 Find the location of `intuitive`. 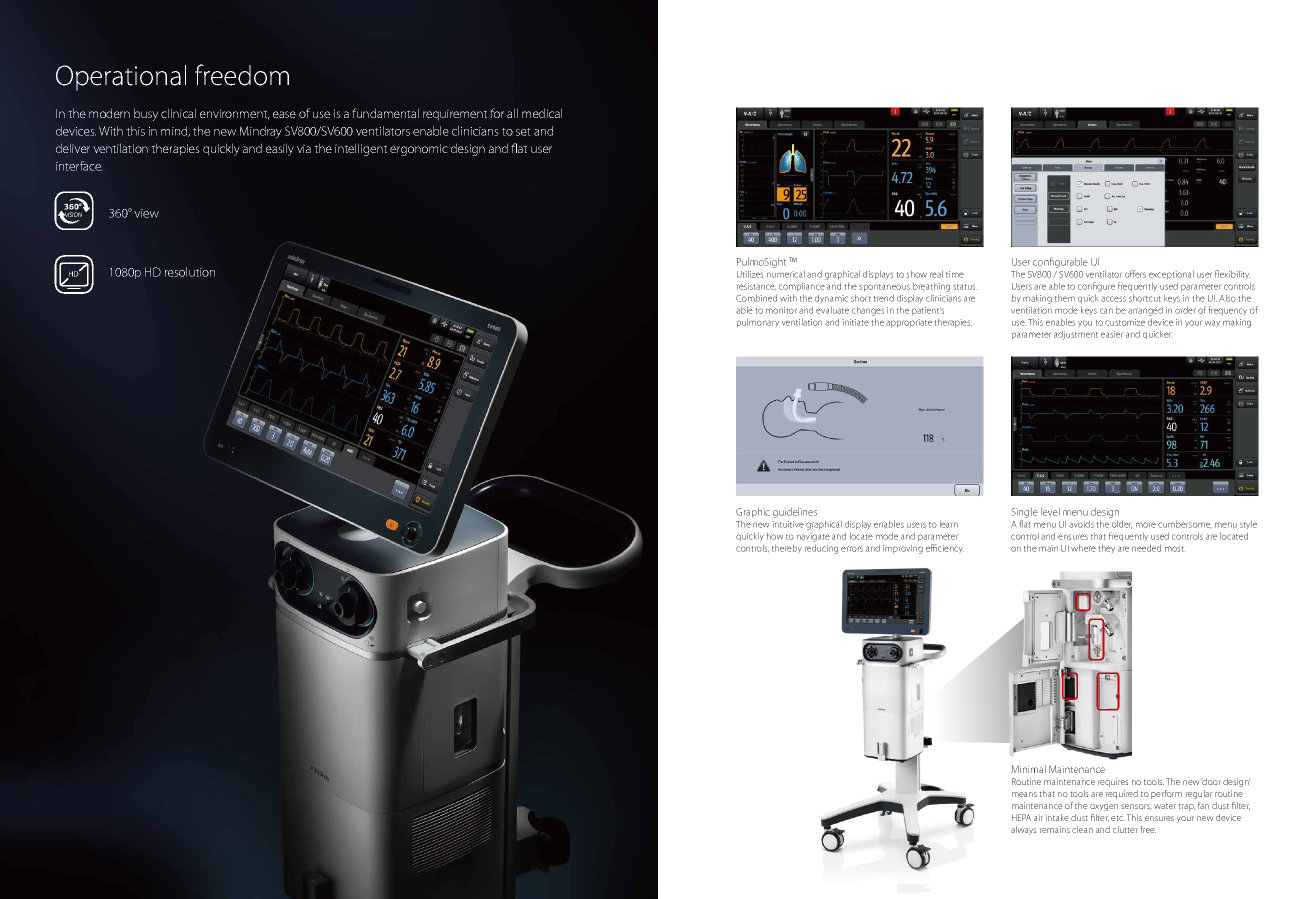

intuitive is located at coordinates (788, 524).
